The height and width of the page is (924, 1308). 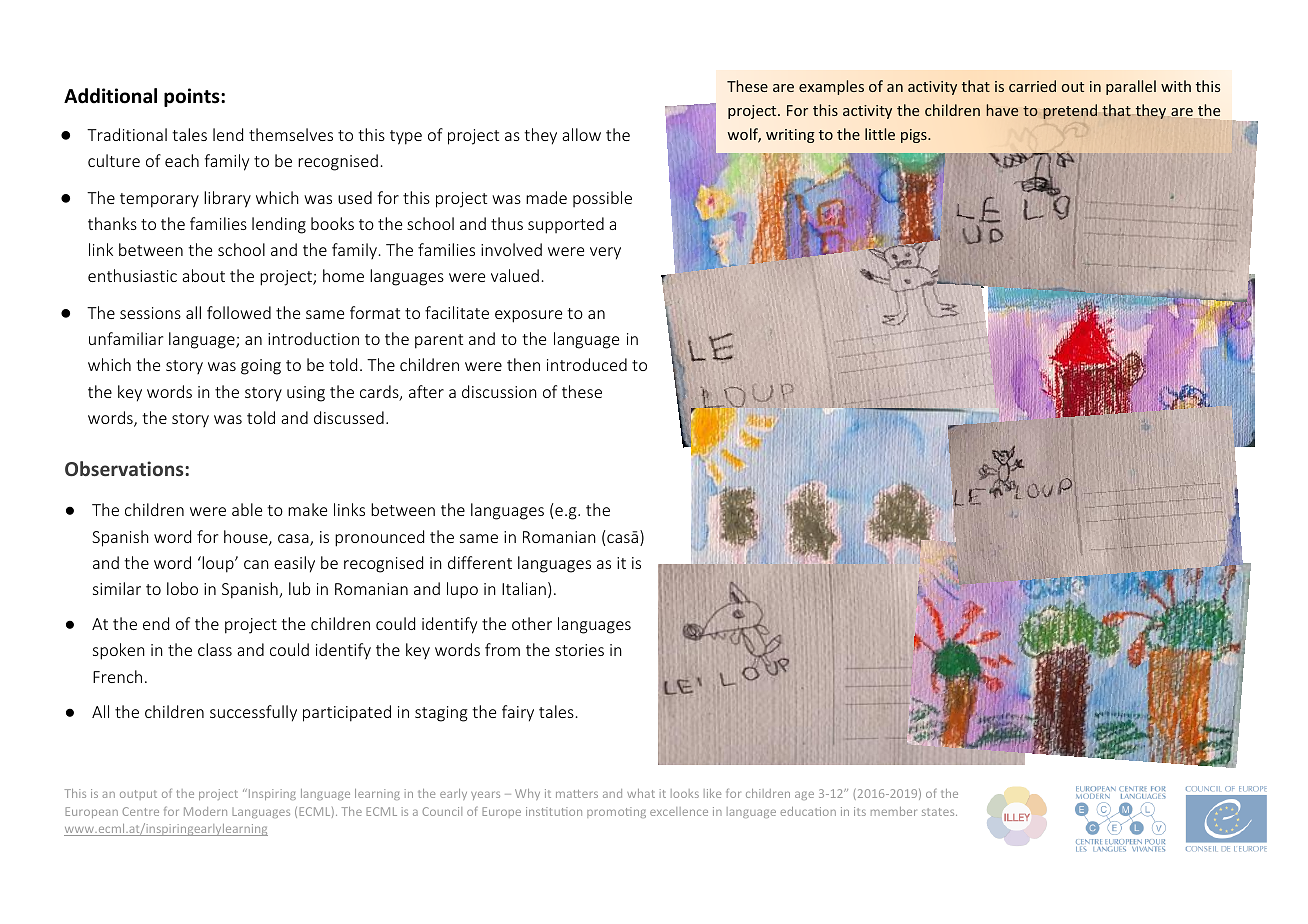 What do you see at coordinates (587, 364) in the page?
I see `introduced` at bounding box center [587, 364].
